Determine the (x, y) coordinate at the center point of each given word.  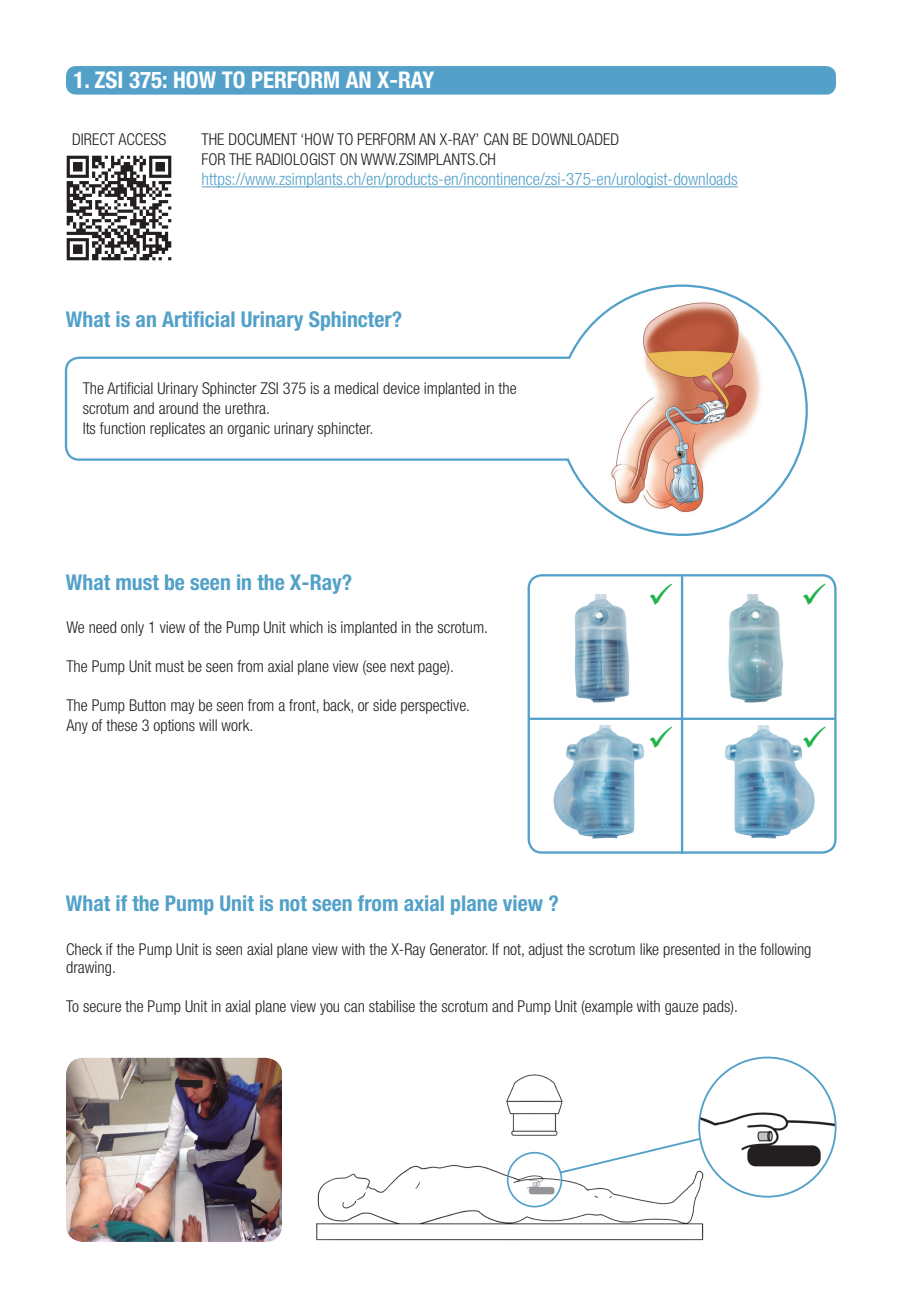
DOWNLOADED (575, 139)
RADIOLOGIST (296, 159)
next (402, 666)
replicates (177, 429)
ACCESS (142, 139)
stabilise (392, 1006)
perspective (434, 706)
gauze (681, 1009)
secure (102, 1007)
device (401, 388)
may (182, 708)
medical (356, 388)
